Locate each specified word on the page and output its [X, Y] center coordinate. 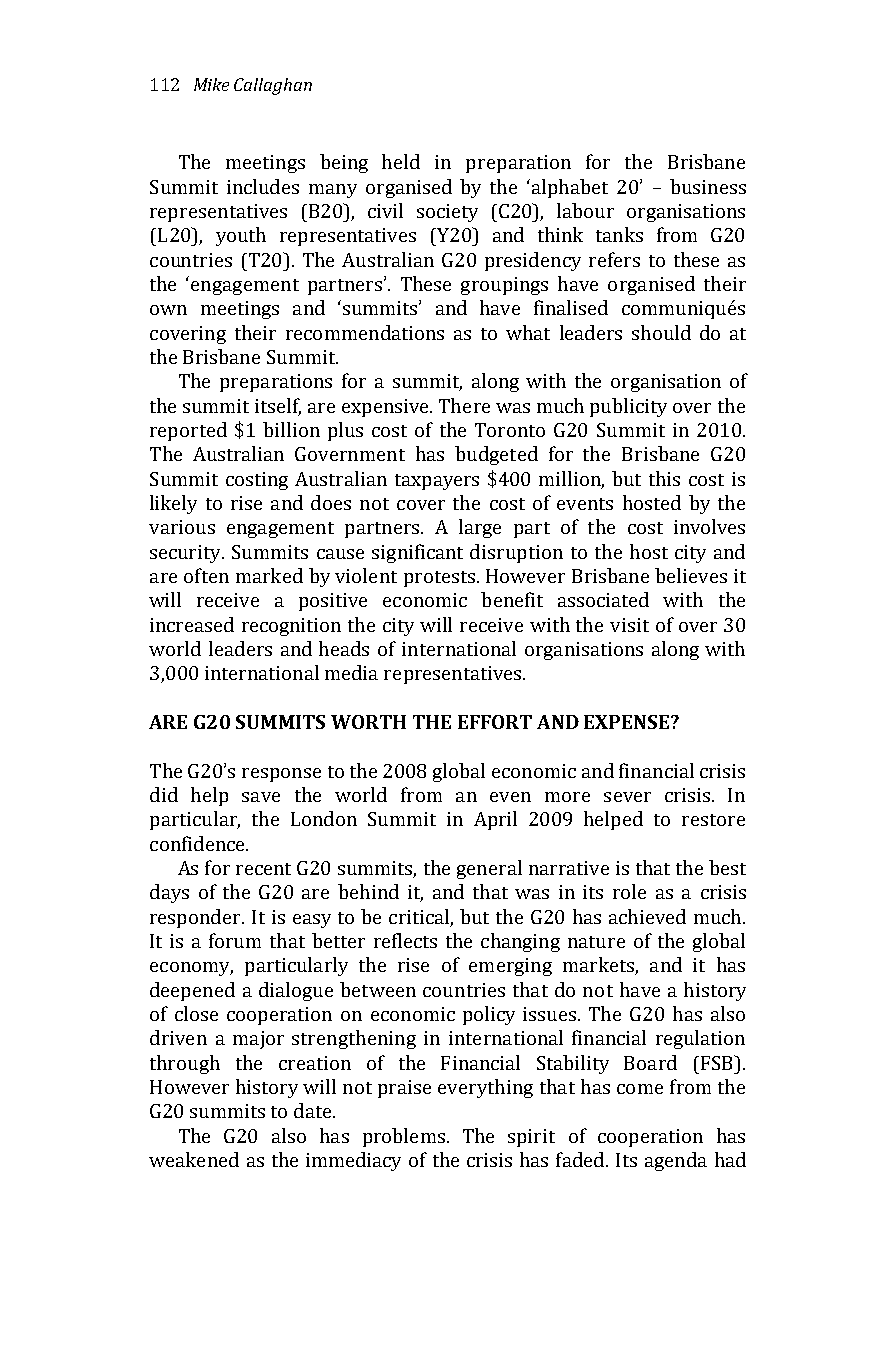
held [401, 161]
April [495, 820]
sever [627, 797]
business [708, 186]
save [261, 797]
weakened [194, 1159]
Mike [211, 84]
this [664, 478]
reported [188, 431]
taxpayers [437, 482]
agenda [676, 1161]
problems [404, 1137]
